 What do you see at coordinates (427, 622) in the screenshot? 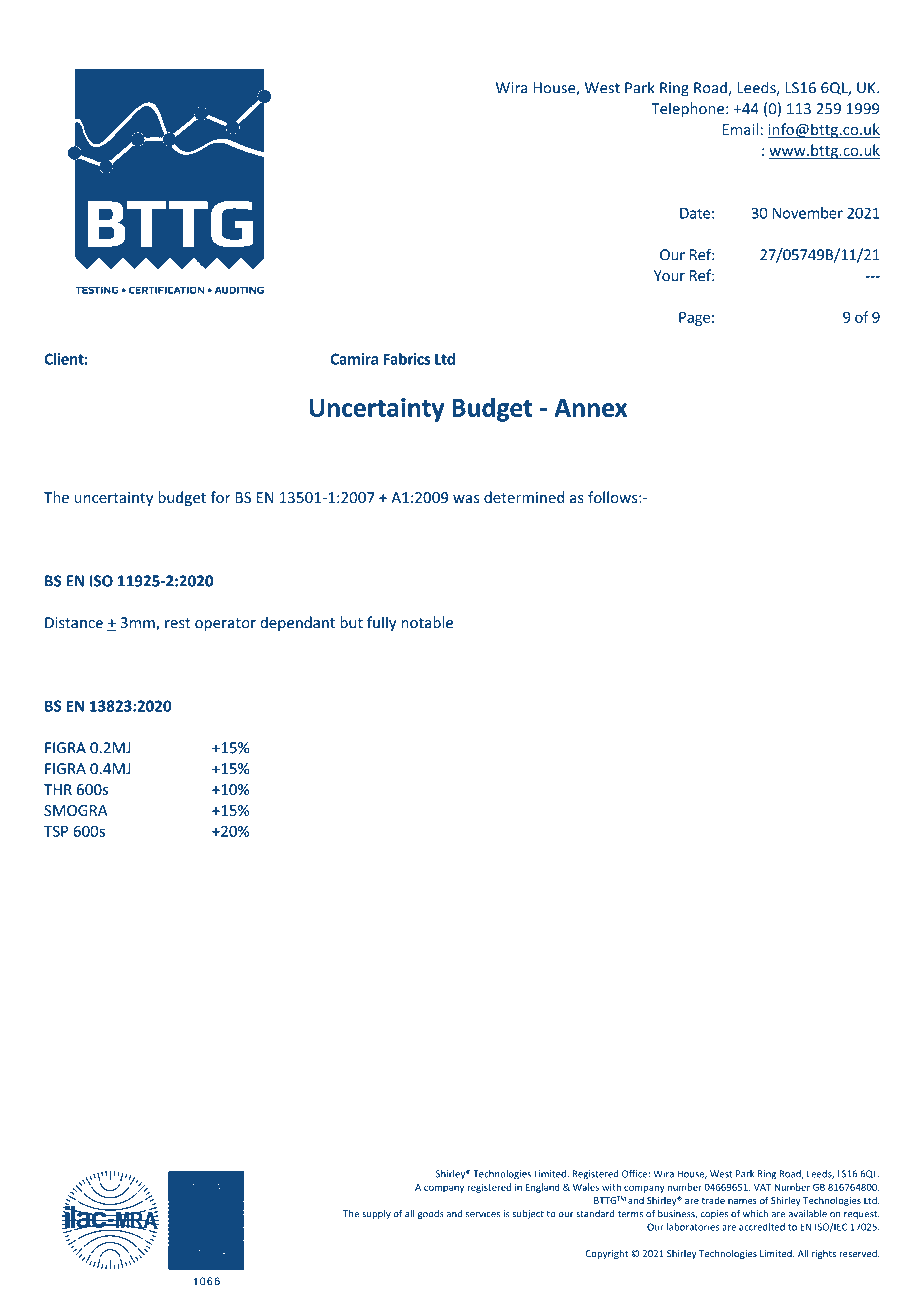
I see `notable` at bounding box center [427, 622].
